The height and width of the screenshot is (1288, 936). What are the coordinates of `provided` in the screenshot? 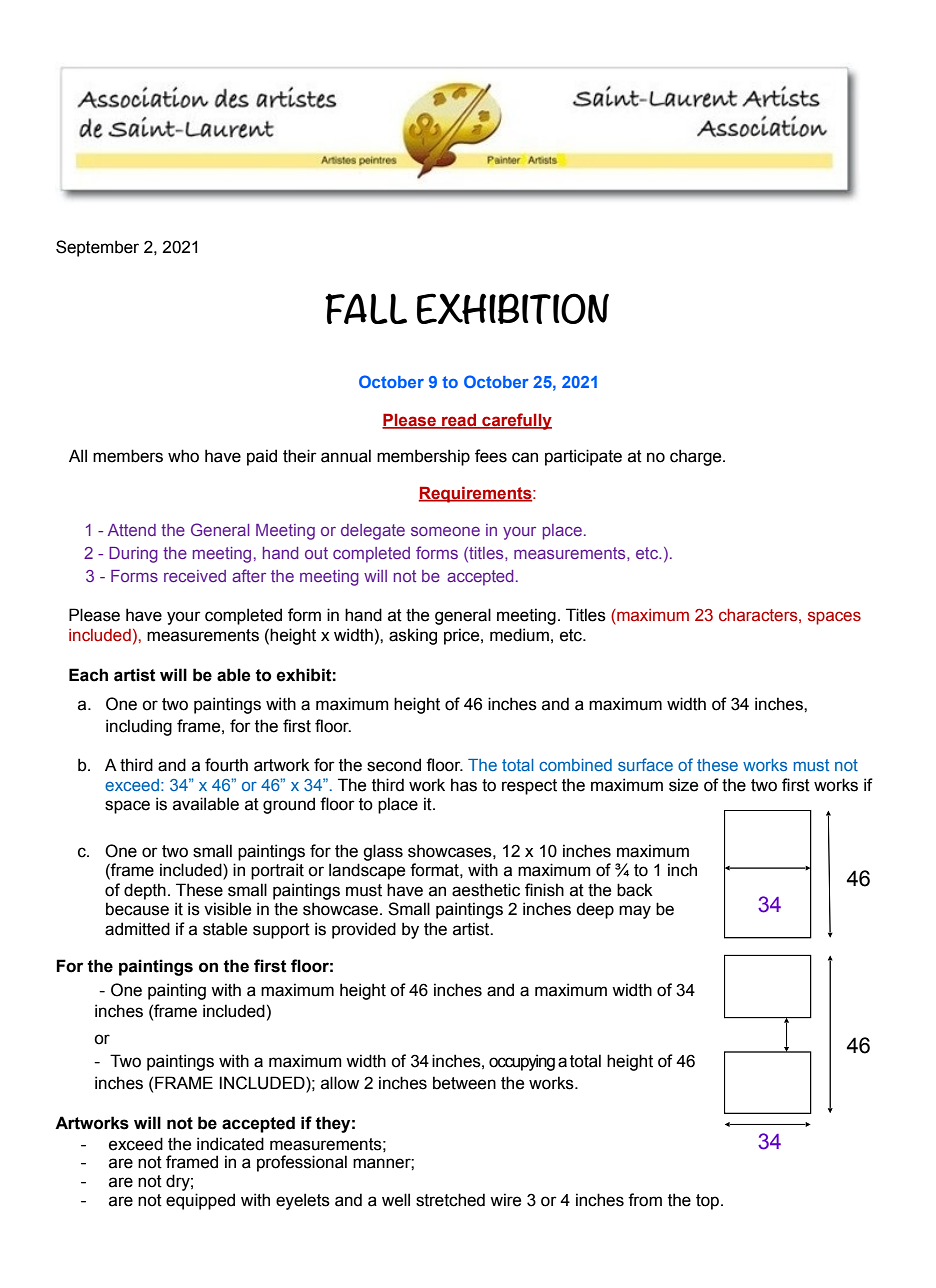 It's located at (364, 930).
